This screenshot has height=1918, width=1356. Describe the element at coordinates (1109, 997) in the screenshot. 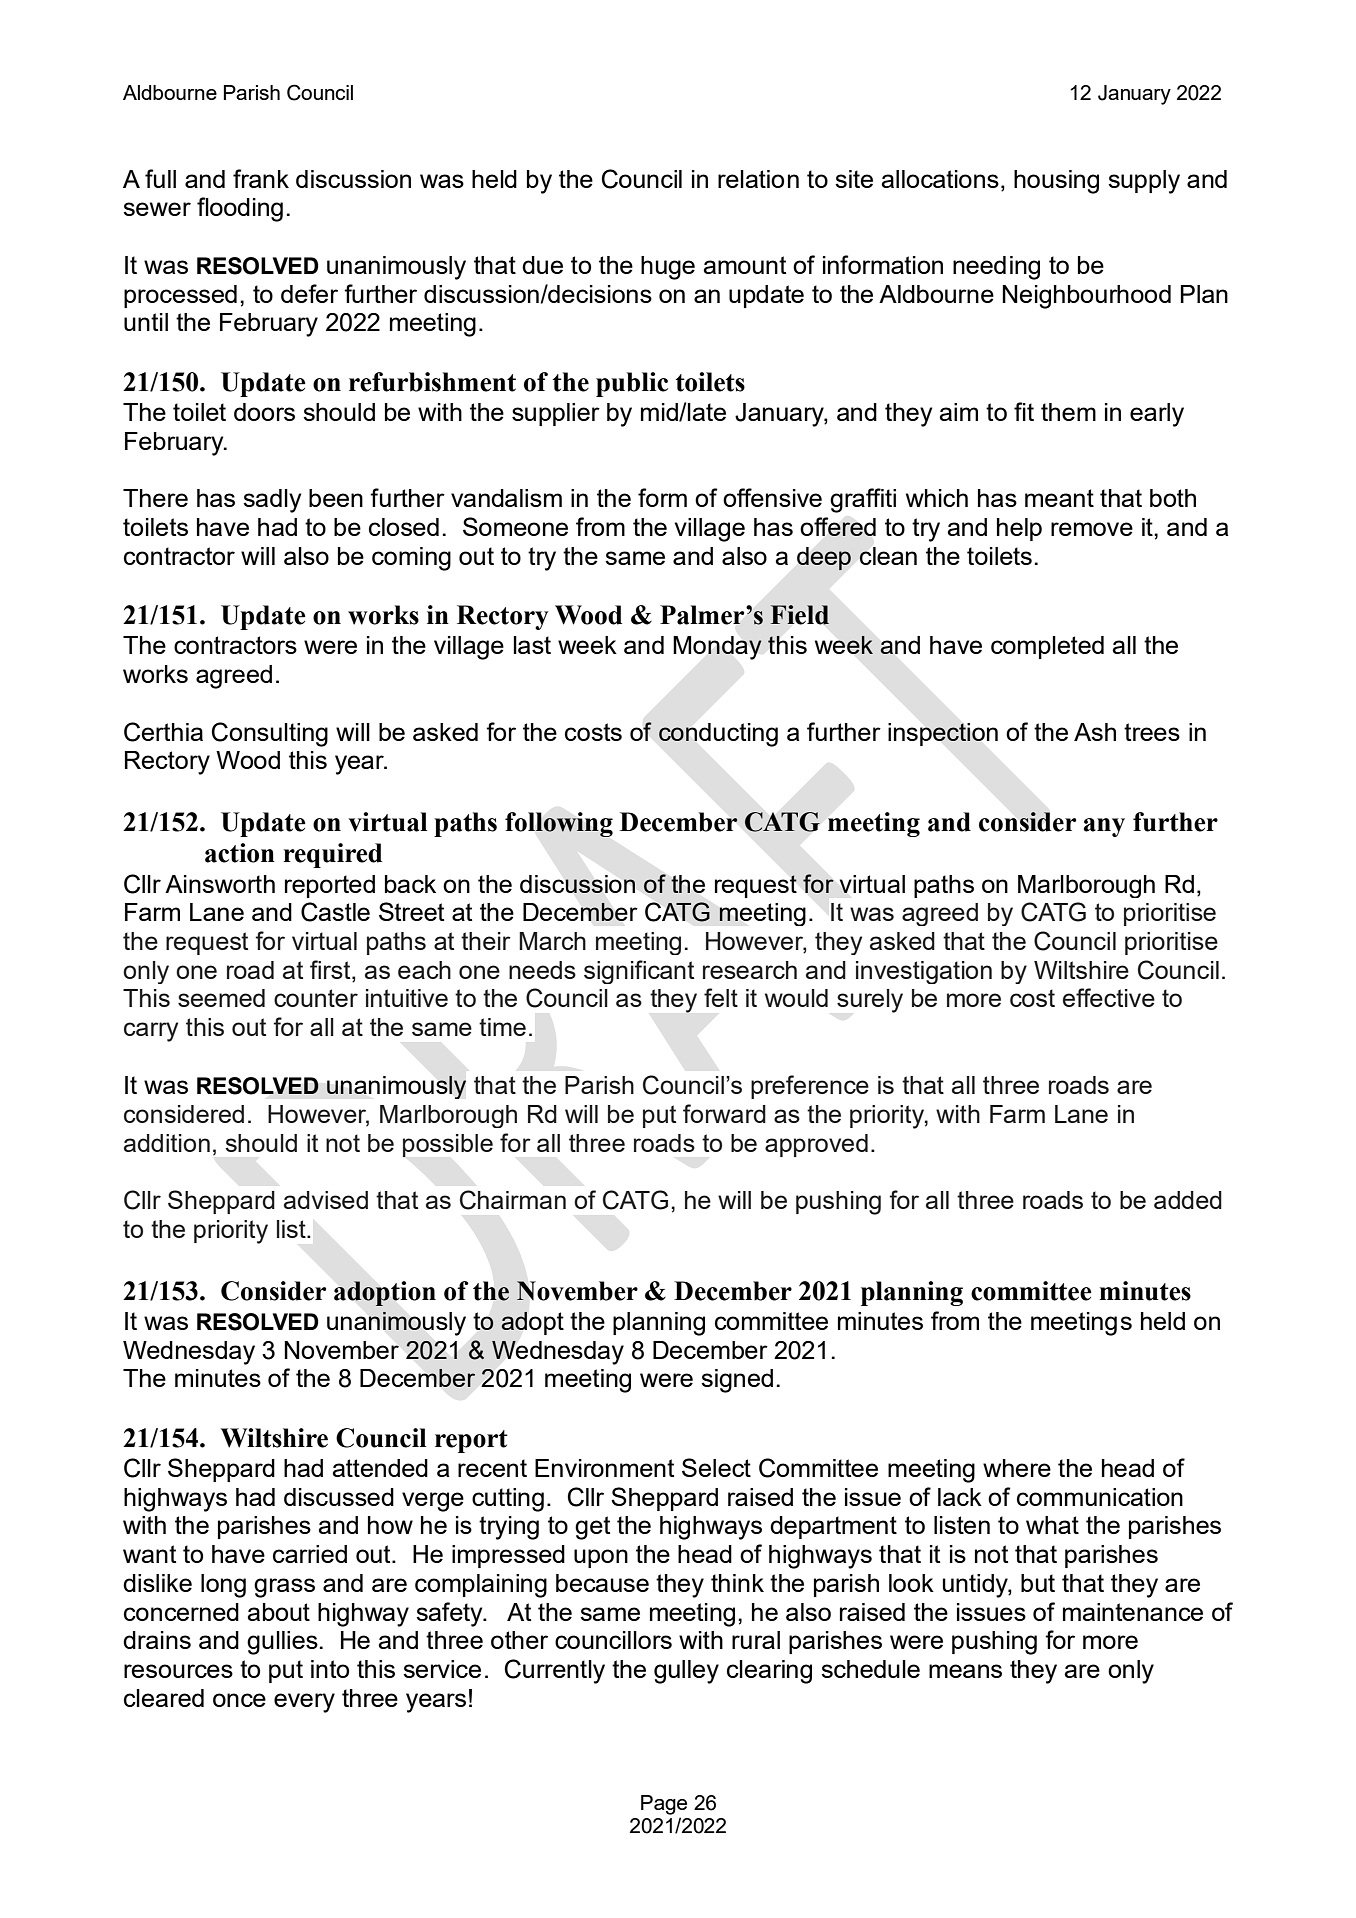

I see `effective` at that location.
